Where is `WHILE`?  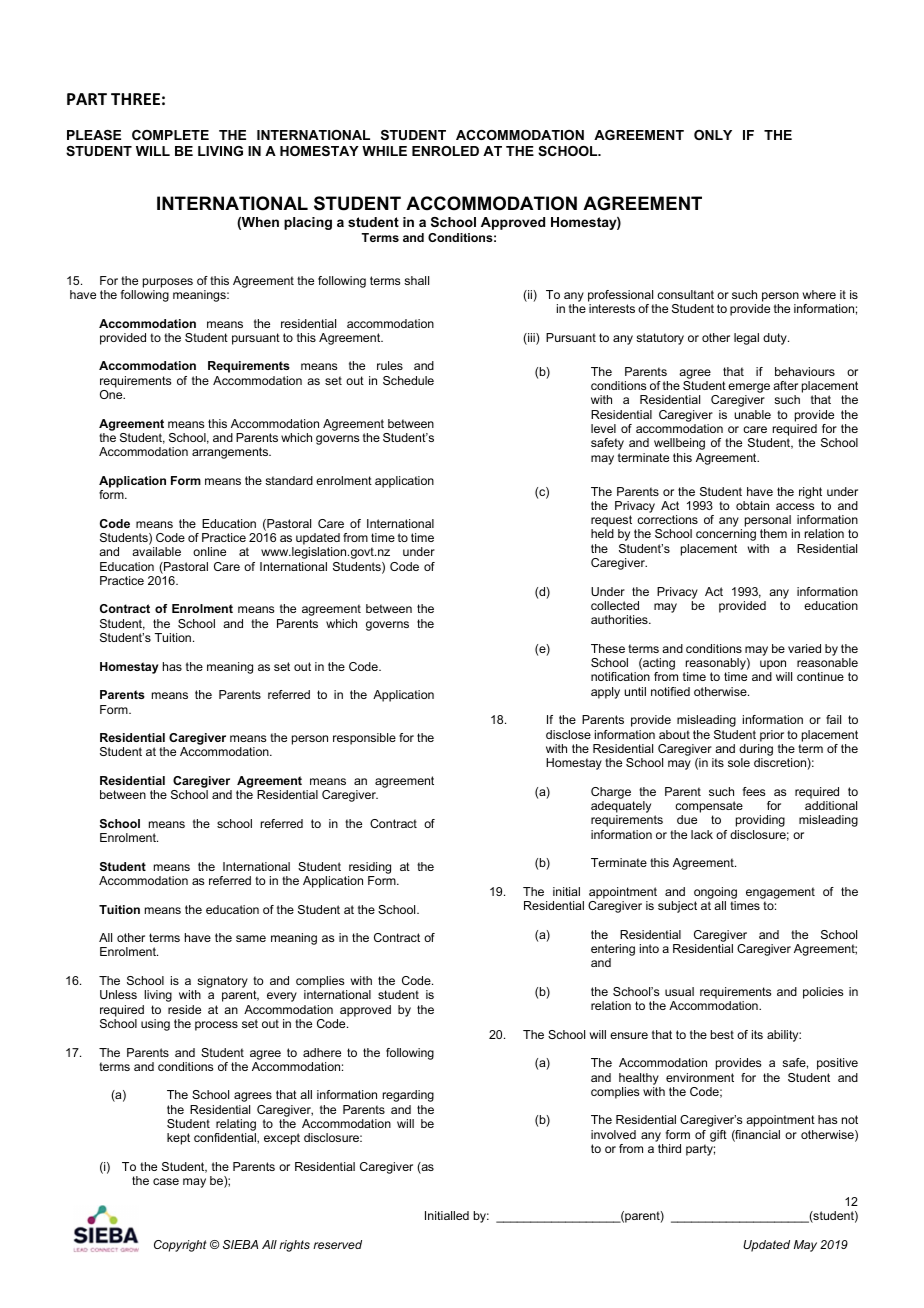 WHILE is located at coordinates (384, 151).
